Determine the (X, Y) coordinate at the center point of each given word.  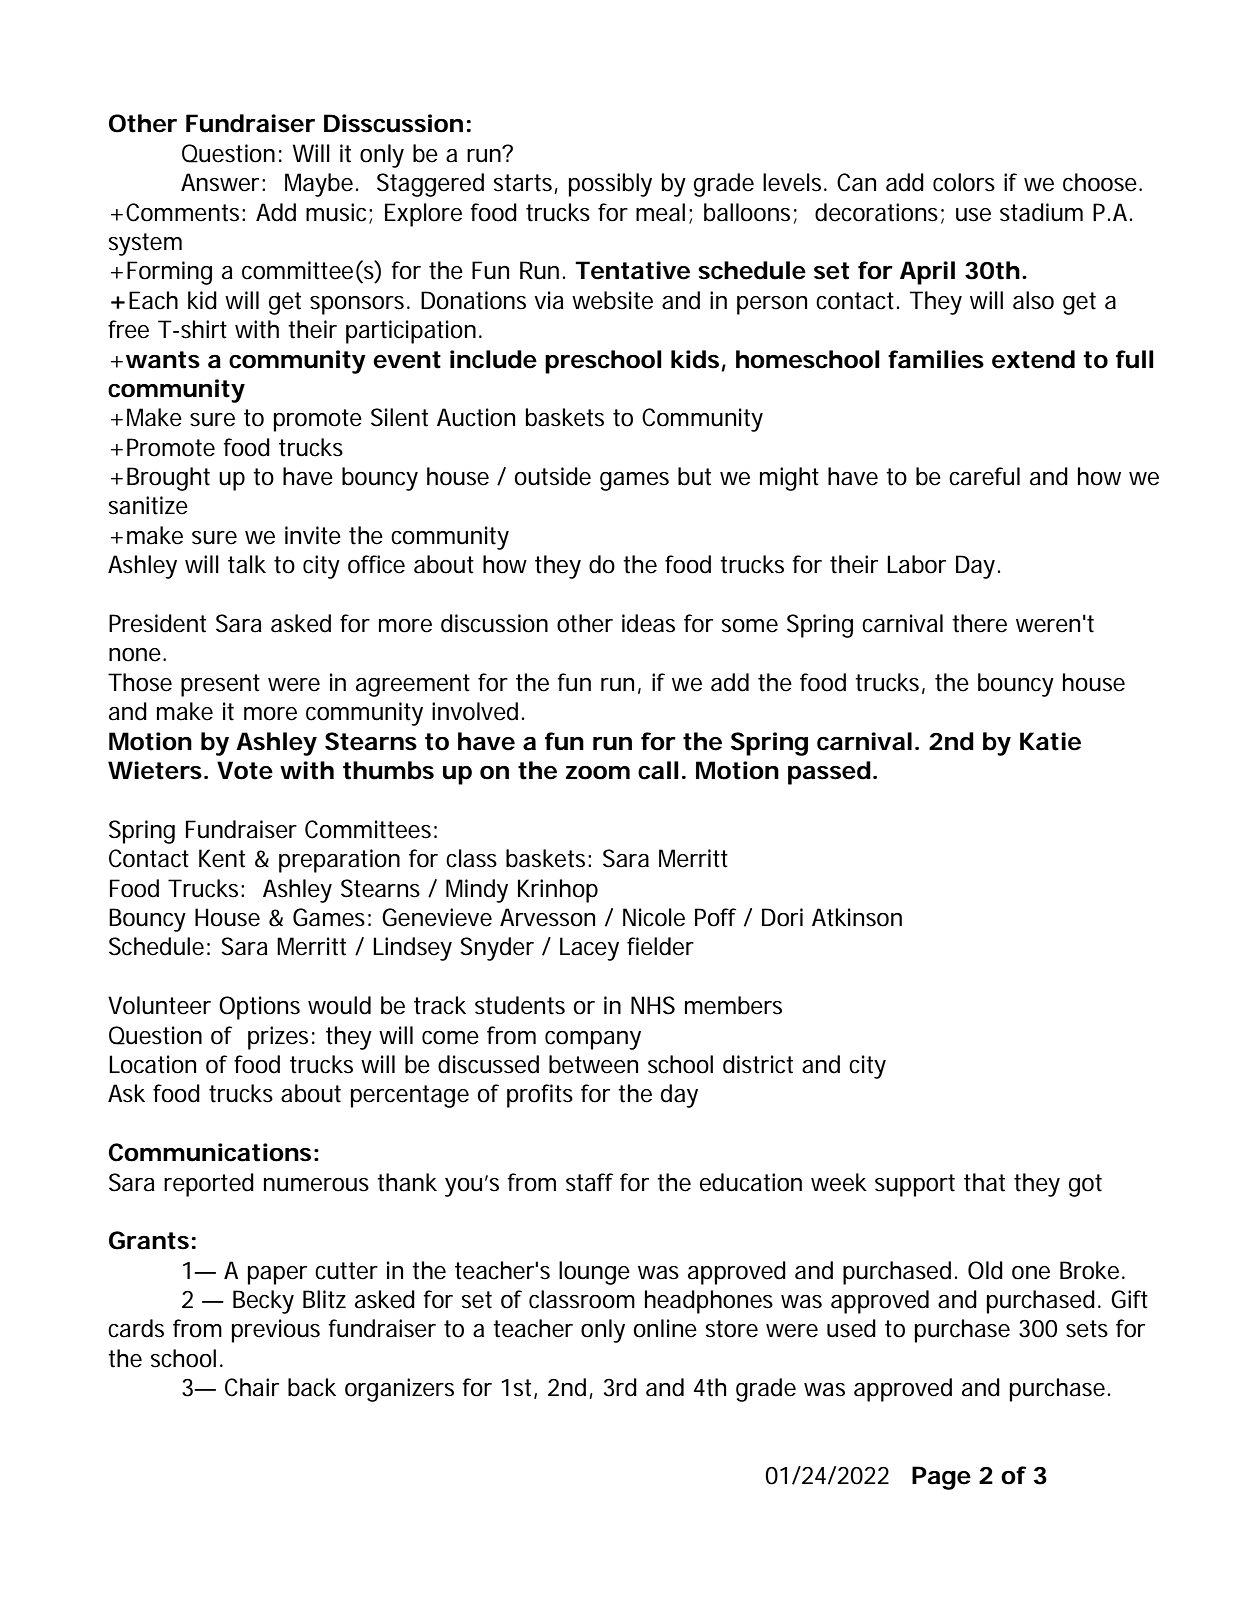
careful (984, 476)
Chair (252, 1387)
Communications (209, 1152)
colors (964, 182)
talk (247, 564)
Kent (222, 858)
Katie (1050, 741)
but (694, 476)
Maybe (319, 185)
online (665, 1328)
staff (589, 1182)
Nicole (654, 917)
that (984, 1182)
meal (660, 212)
